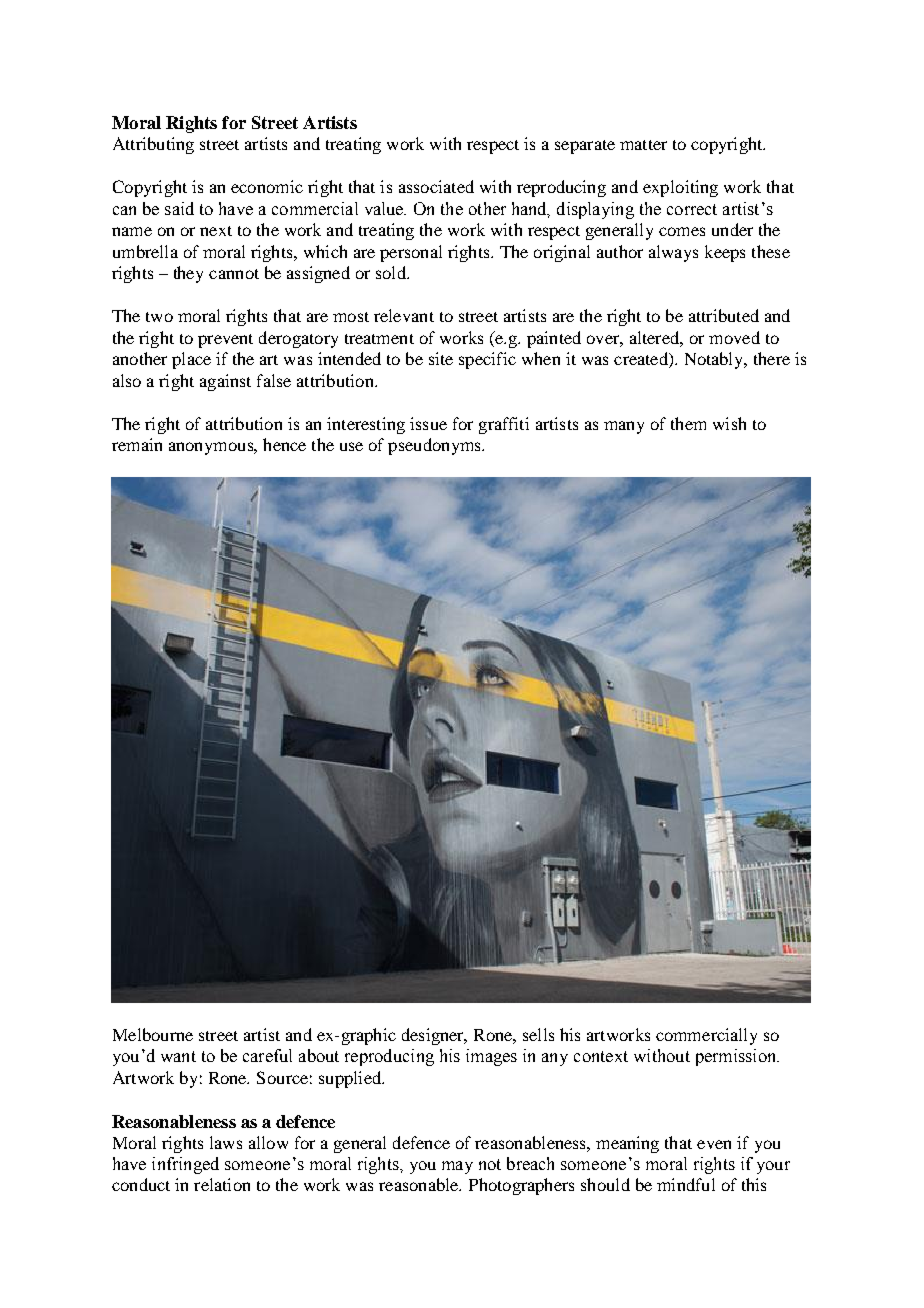  I want to click on designer, so click(434, 1036).
